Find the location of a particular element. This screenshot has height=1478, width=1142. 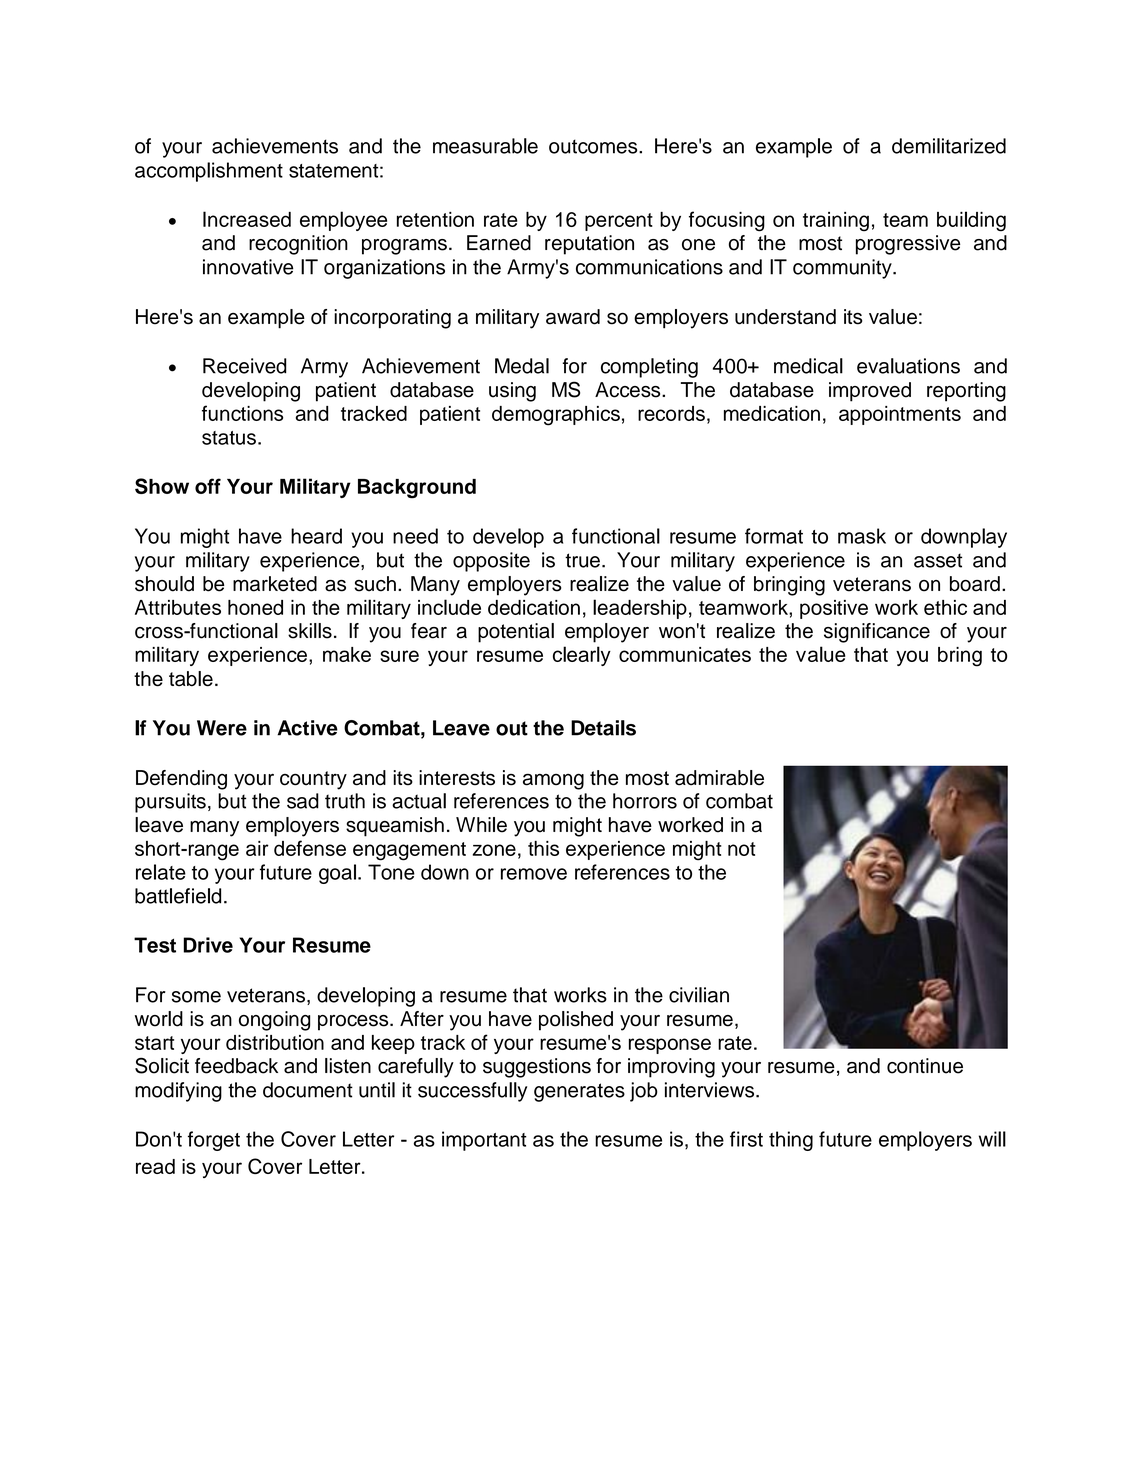

demilitarized is located at coordinates (949, 146).
